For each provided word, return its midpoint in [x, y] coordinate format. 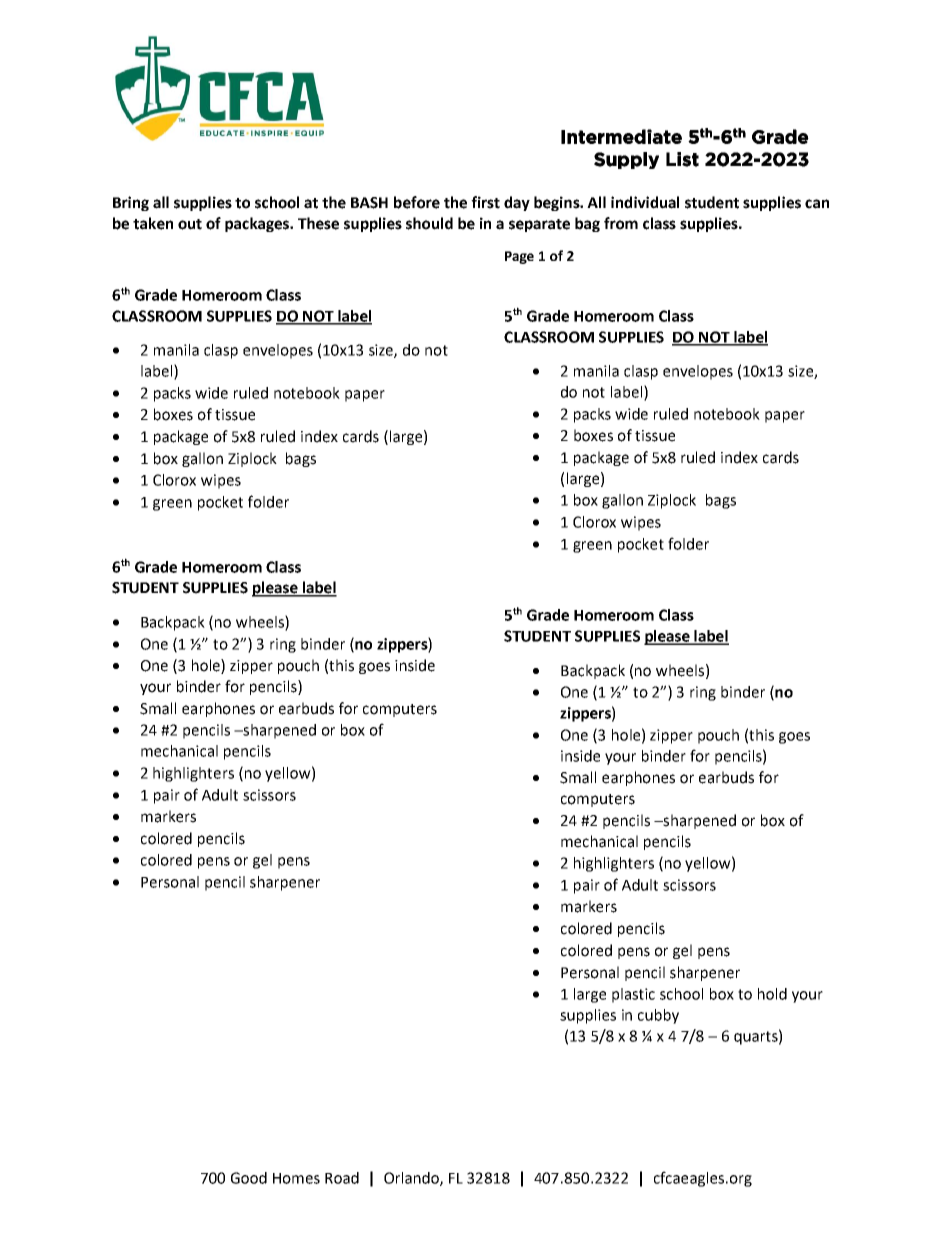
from [621, 223]
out [190, 224]
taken [153, 223]
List [682, 159]
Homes [296, 1178]
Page [519, 257]
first [485, 202]
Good [249, 1178]
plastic [633, 995]
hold [772, 994]
